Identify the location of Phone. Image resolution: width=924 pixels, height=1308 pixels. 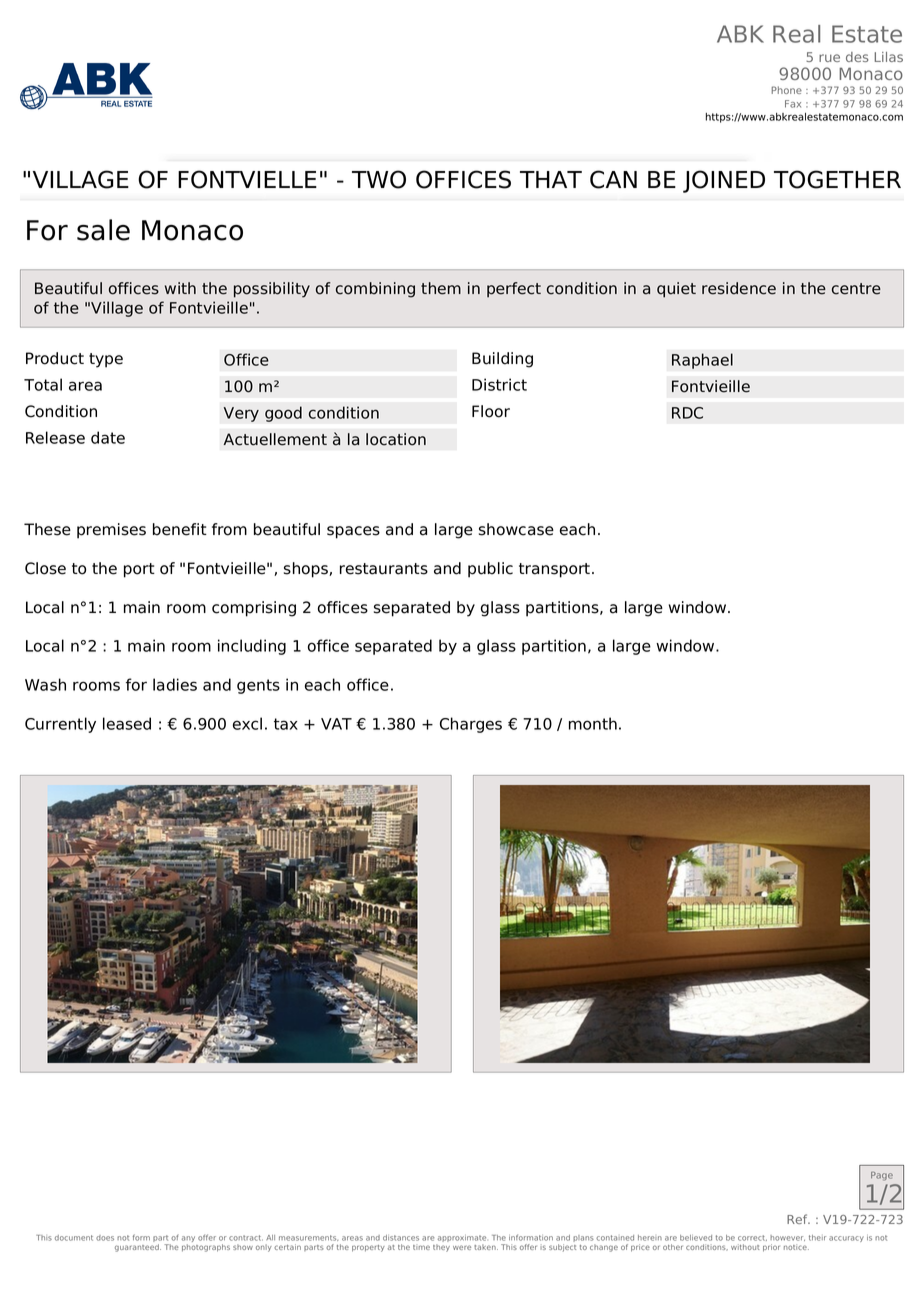
(787, 90).
